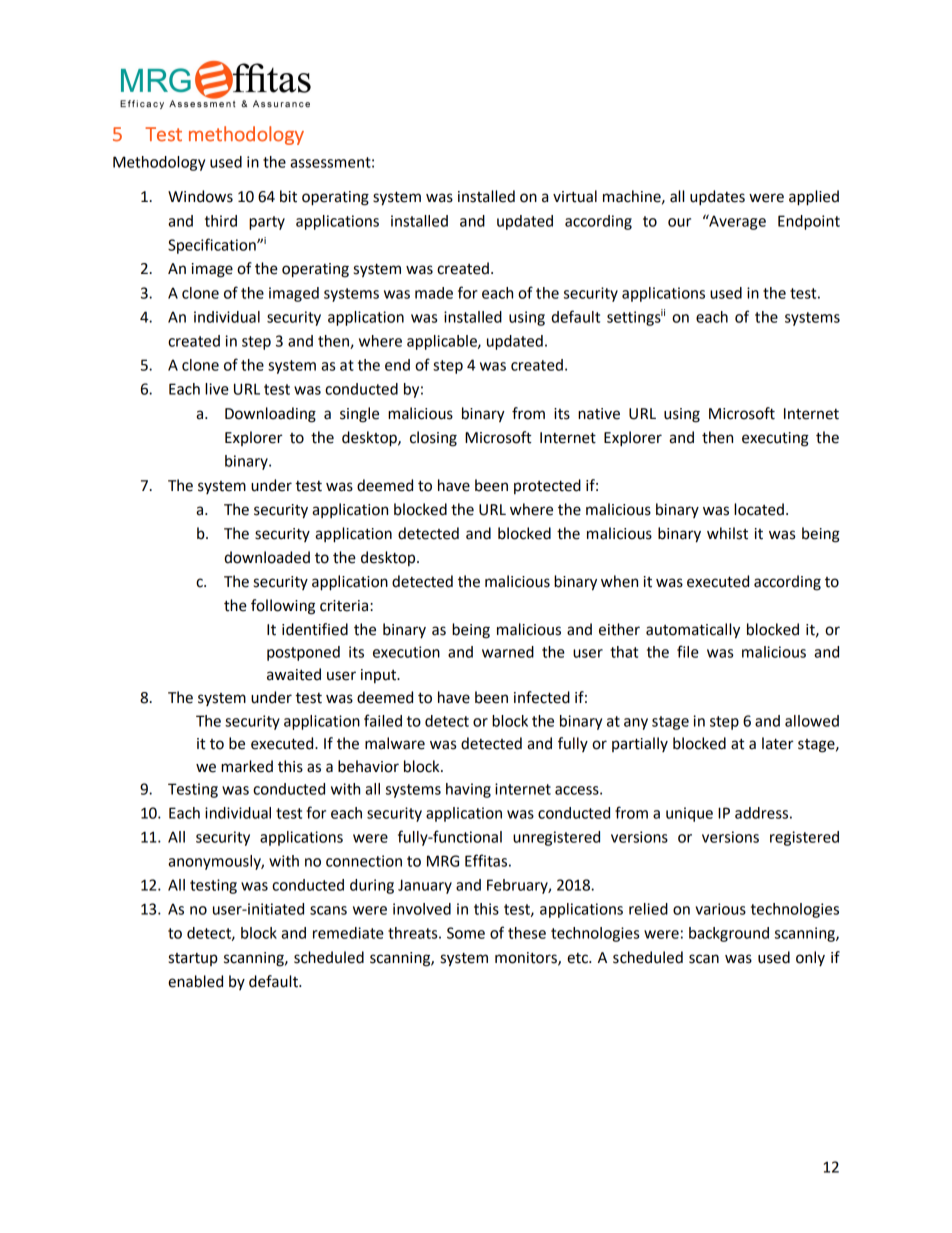  What do you see at coordinates (547, 486) in the screenshot?
I see `protected` at bounding box center [547, 486].
